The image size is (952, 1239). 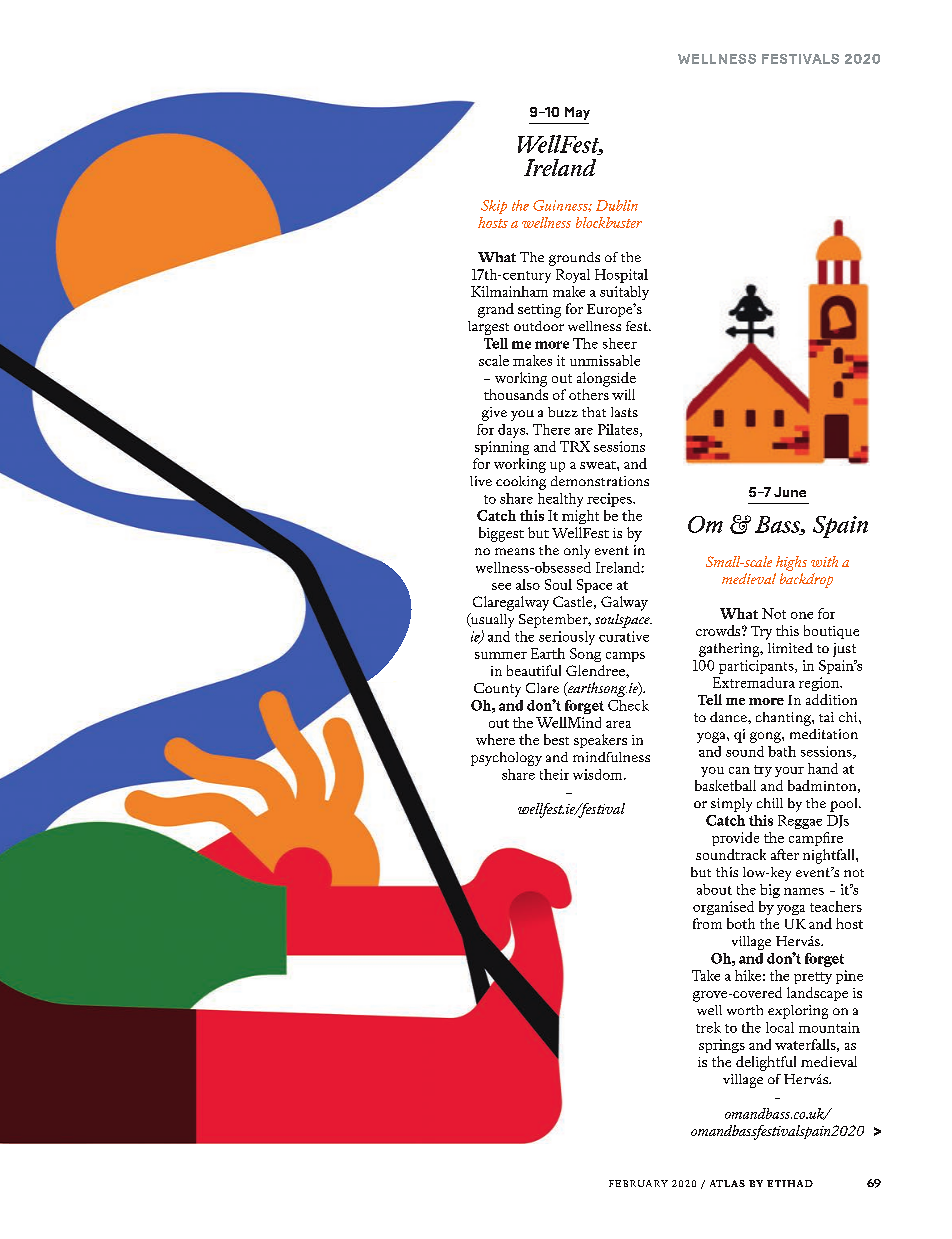 What do you see at coordinates (790, 1183) in the document?
I see `ETIHAD` at bounding box center [790, 1183].
